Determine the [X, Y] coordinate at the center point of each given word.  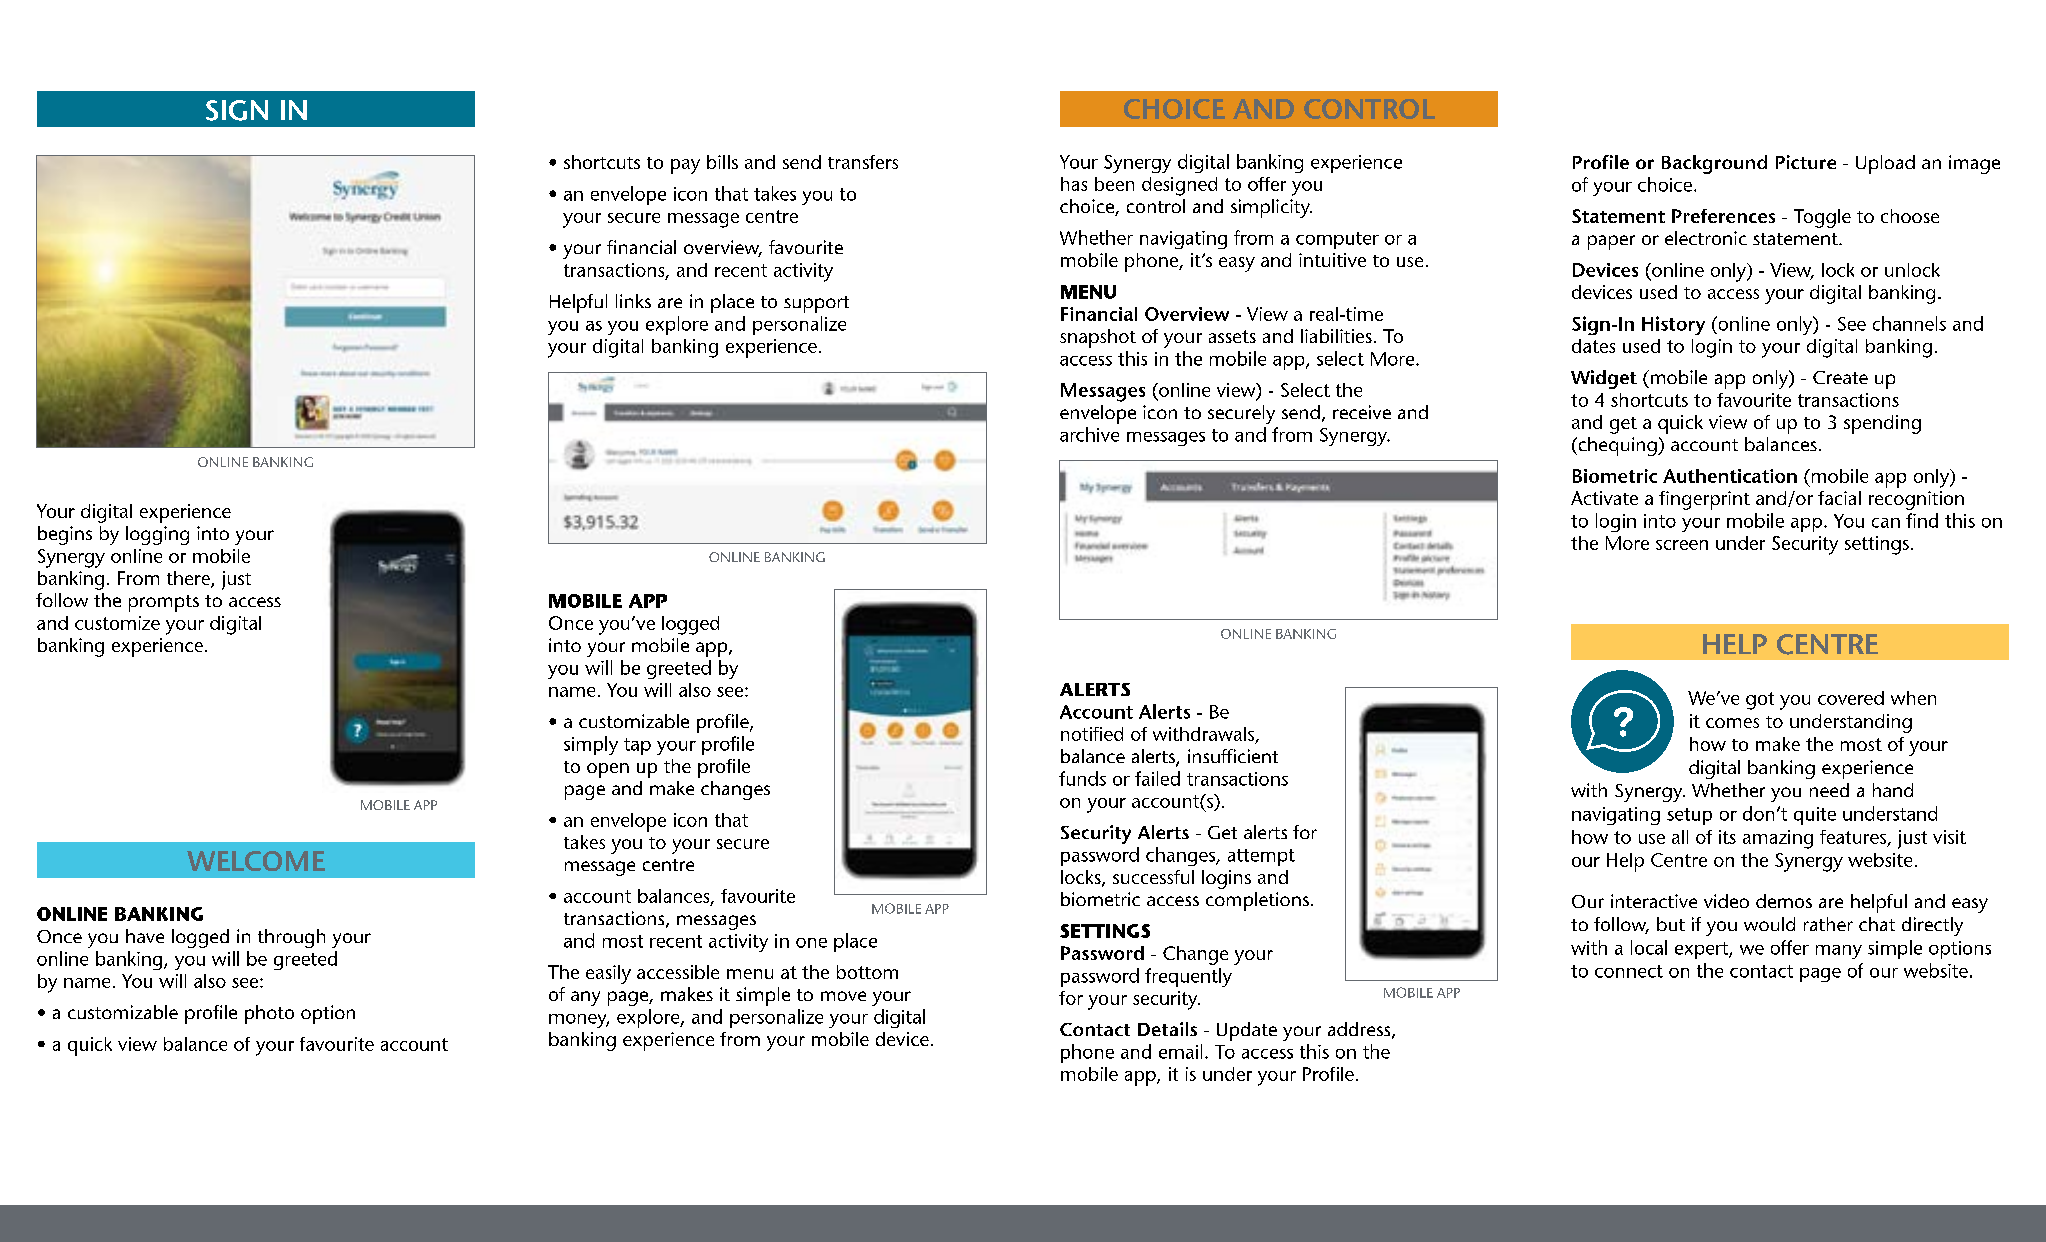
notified [1092, 734]
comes [1732, 723]
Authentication [1730, 476]
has [1074, 184]
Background [1714, 164]
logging [157, 535]
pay [685, 166]
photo [269, 1014]
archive [1089, 434]
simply [591, 745]
